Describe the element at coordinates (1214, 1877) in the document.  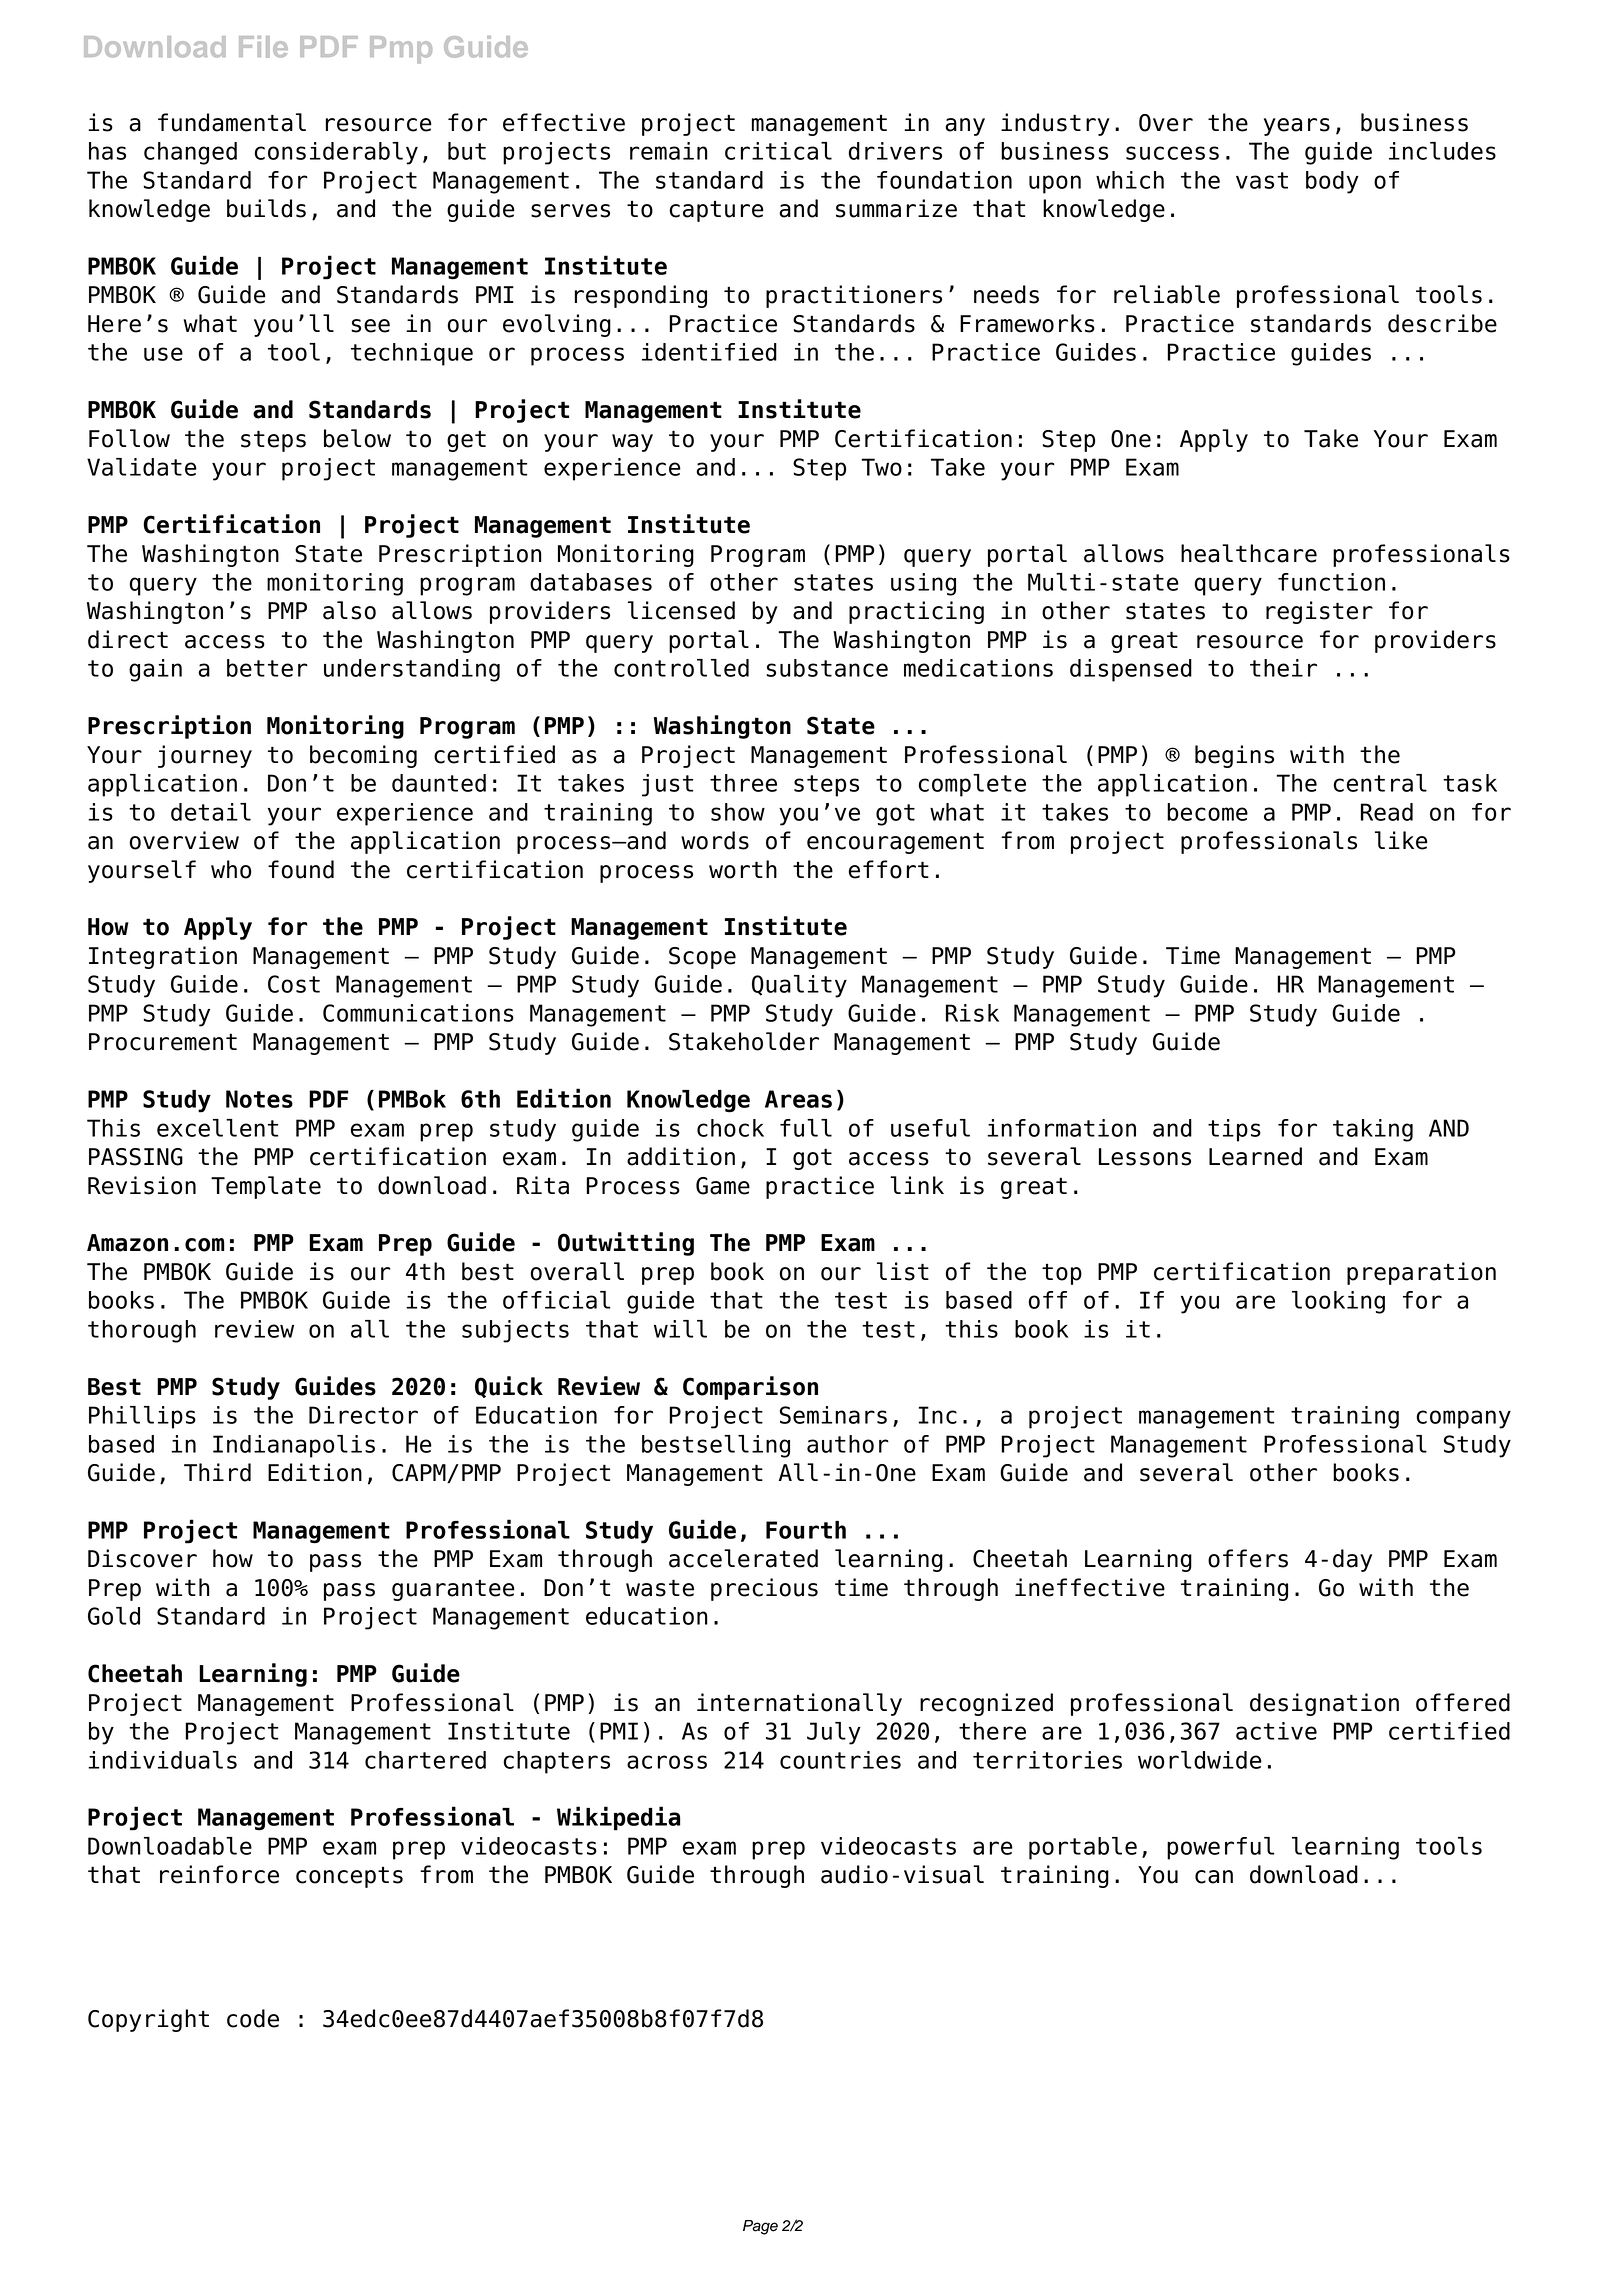
I see `can` at that location.
